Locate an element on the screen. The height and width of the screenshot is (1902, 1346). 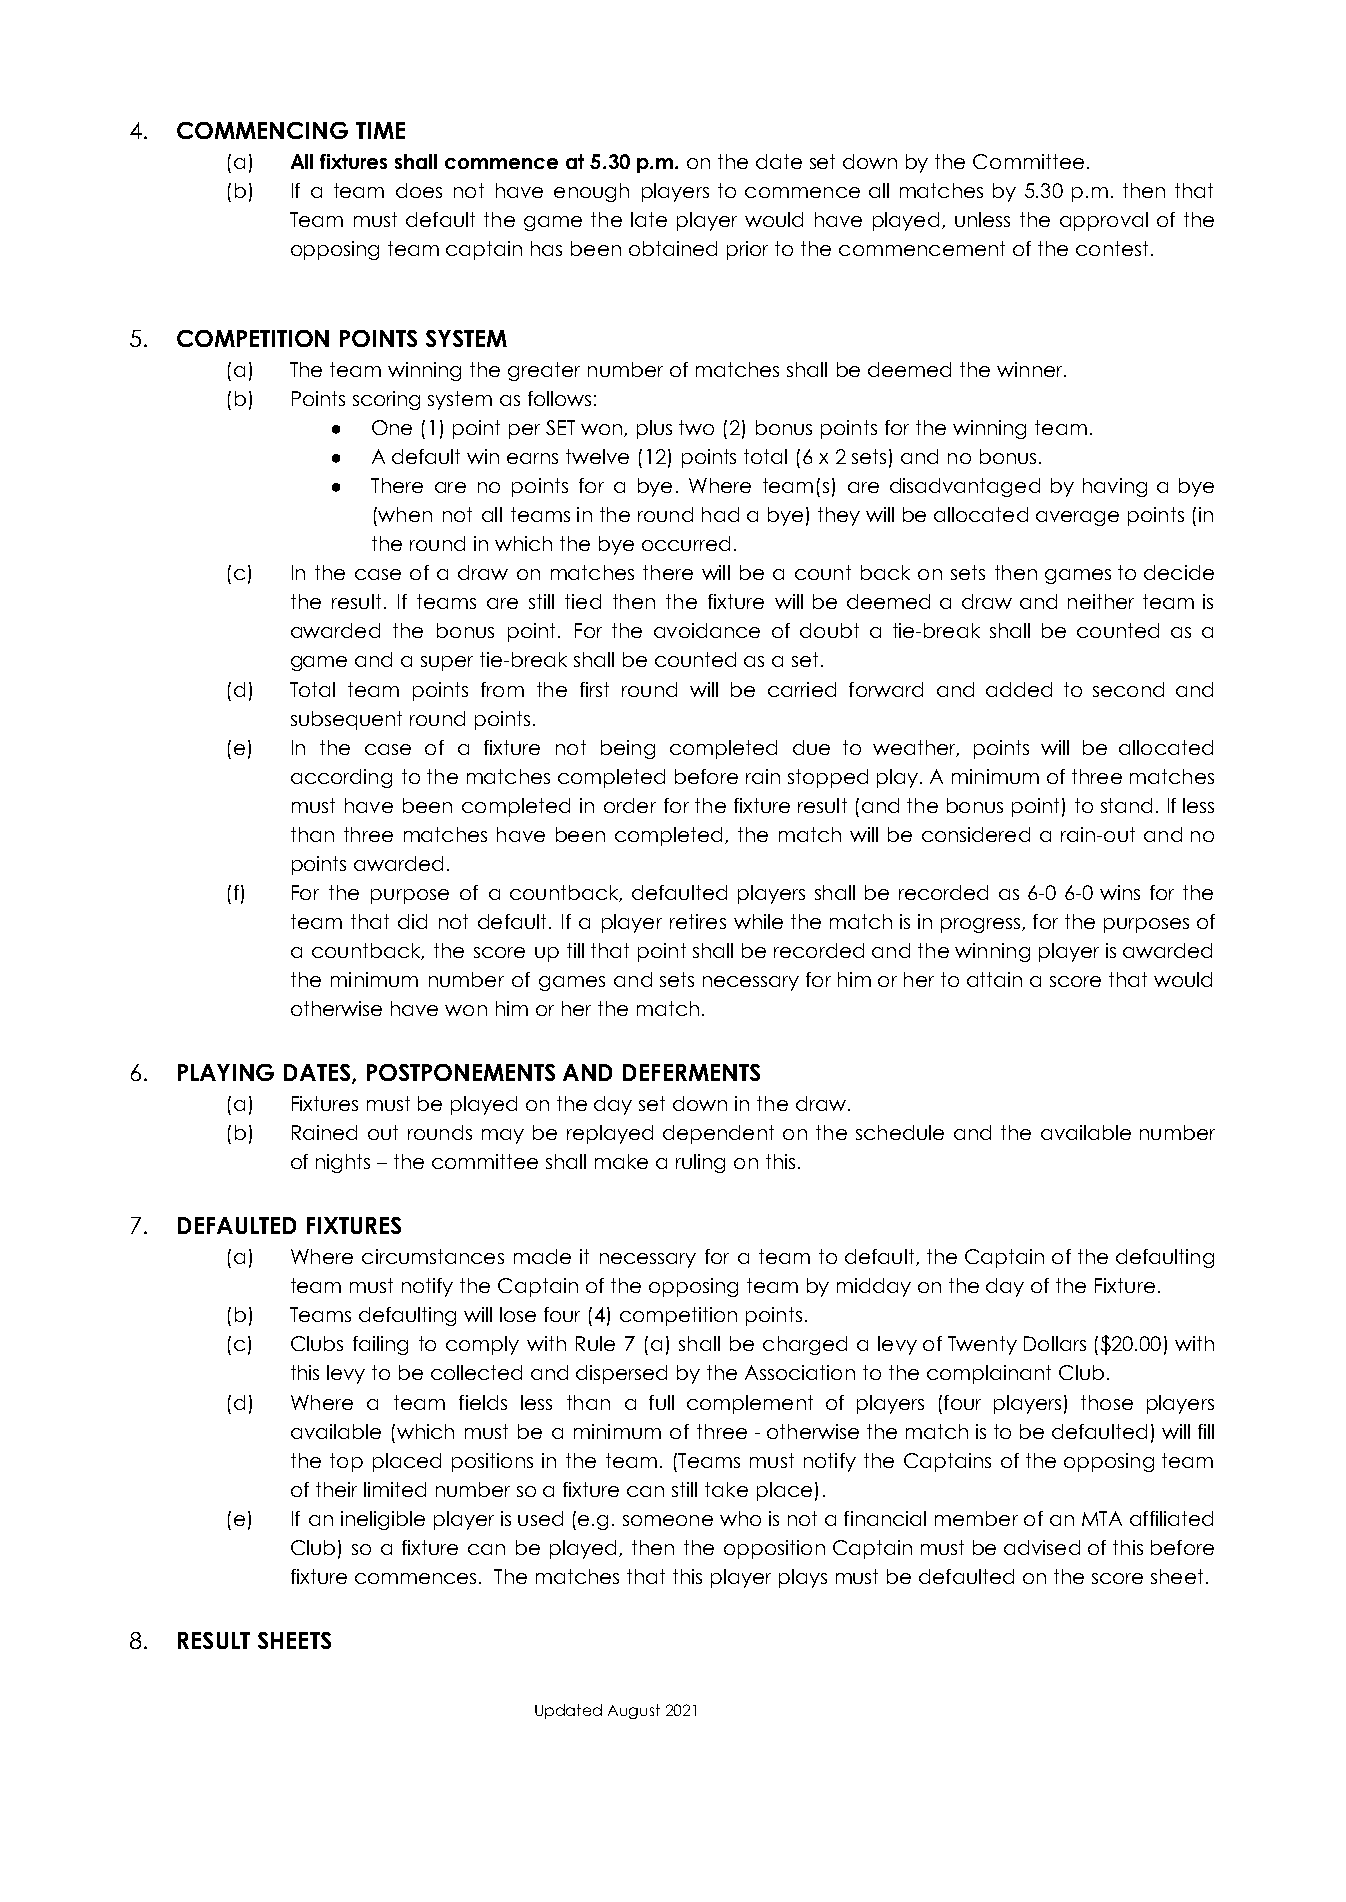
ineligible is located at coordinates (383, 1520).
